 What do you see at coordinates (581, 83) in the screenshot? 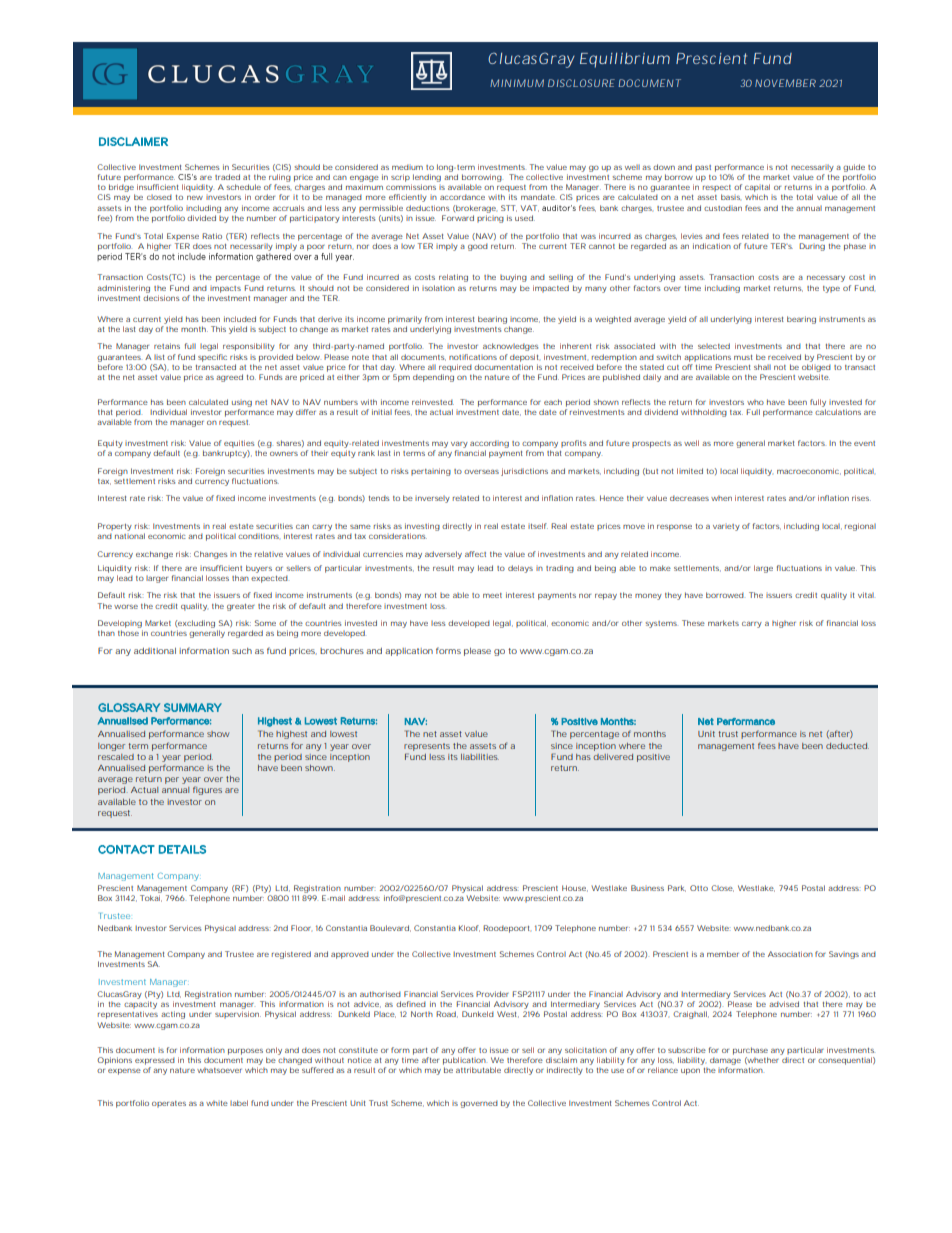
I see `DISCLOSURE` at bounding box center [581, 83].
